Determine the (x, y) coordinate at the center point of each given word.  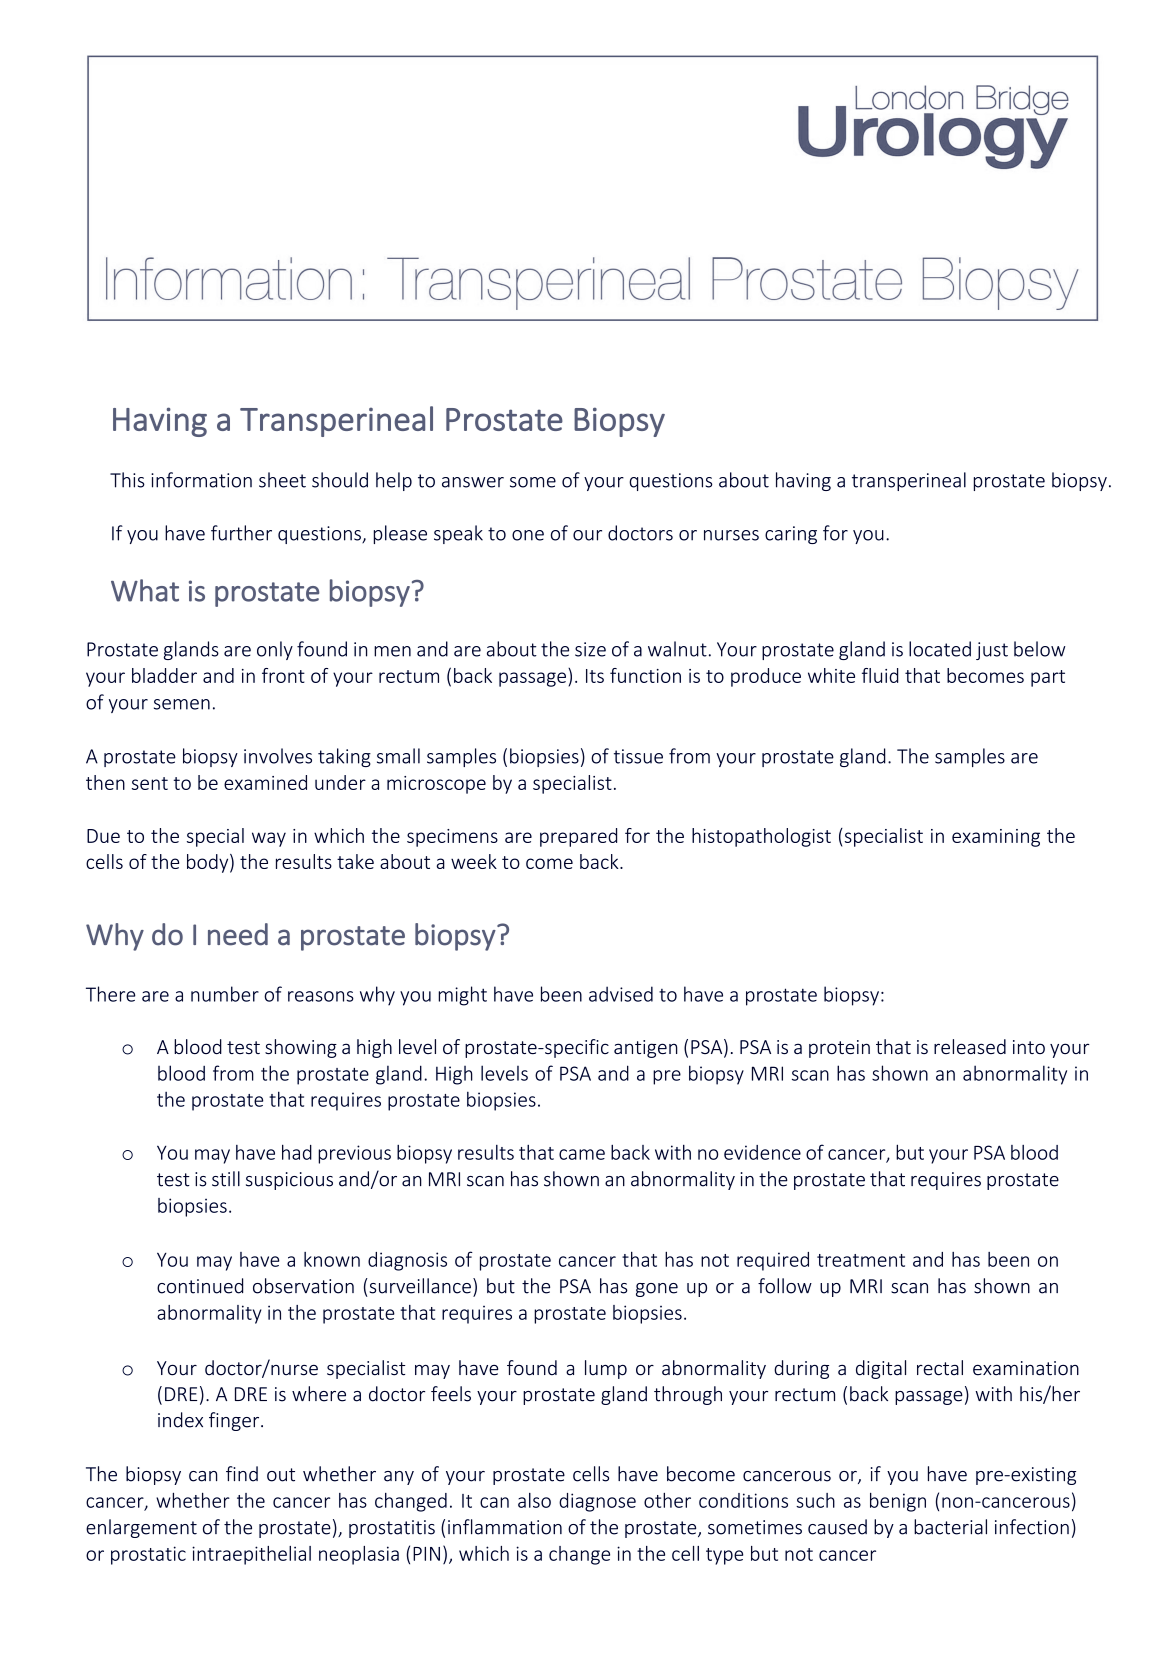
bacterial (950, 1527)
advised (621, 994)
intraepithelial (251, 1555)
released (970, 1046)
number (225, 994)
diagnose (597, 1502)
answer (473, 482)
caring (791, 535)
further (241, 533)
